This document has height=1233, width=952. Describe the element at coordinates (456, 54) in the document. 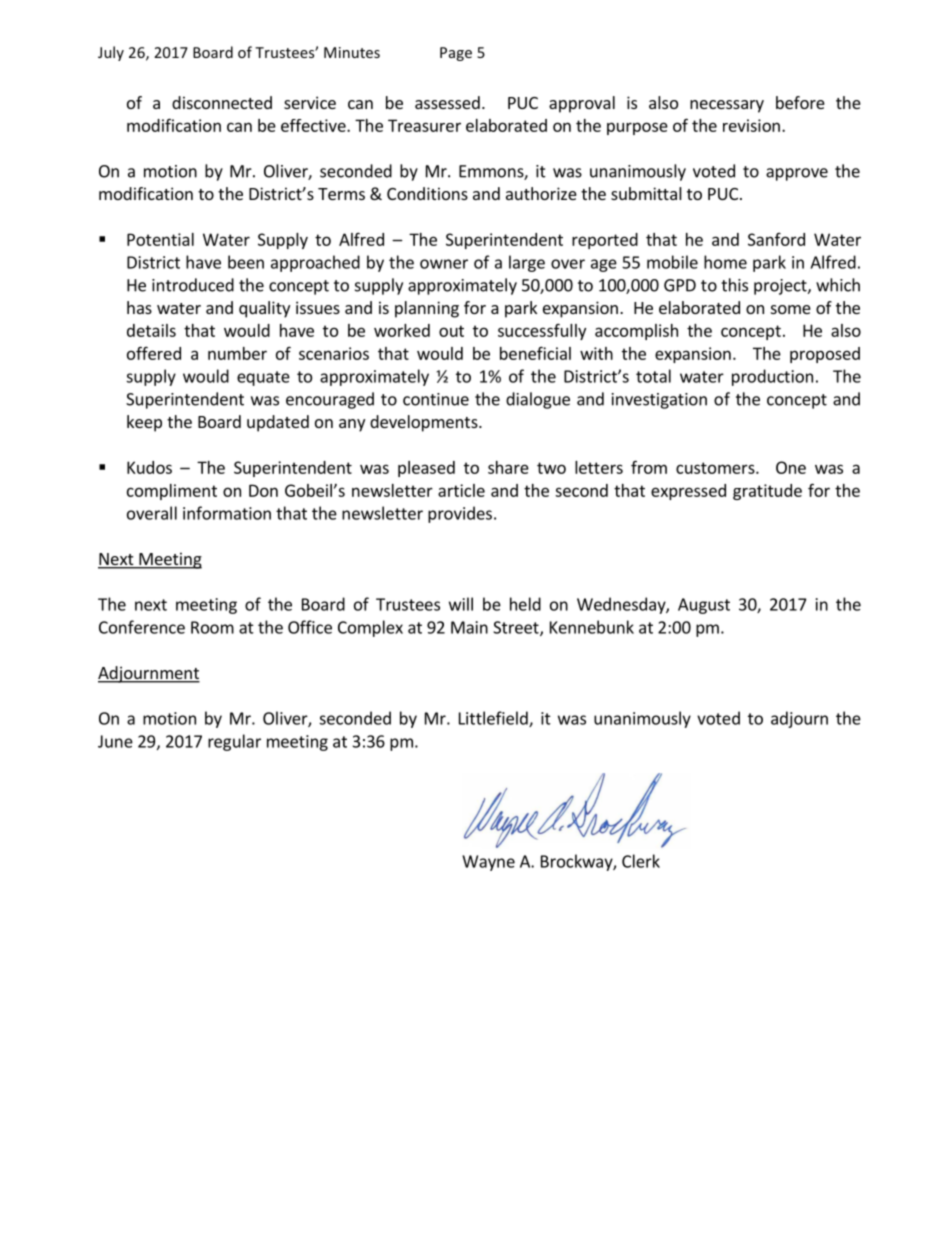

I see `Page` at that location.
